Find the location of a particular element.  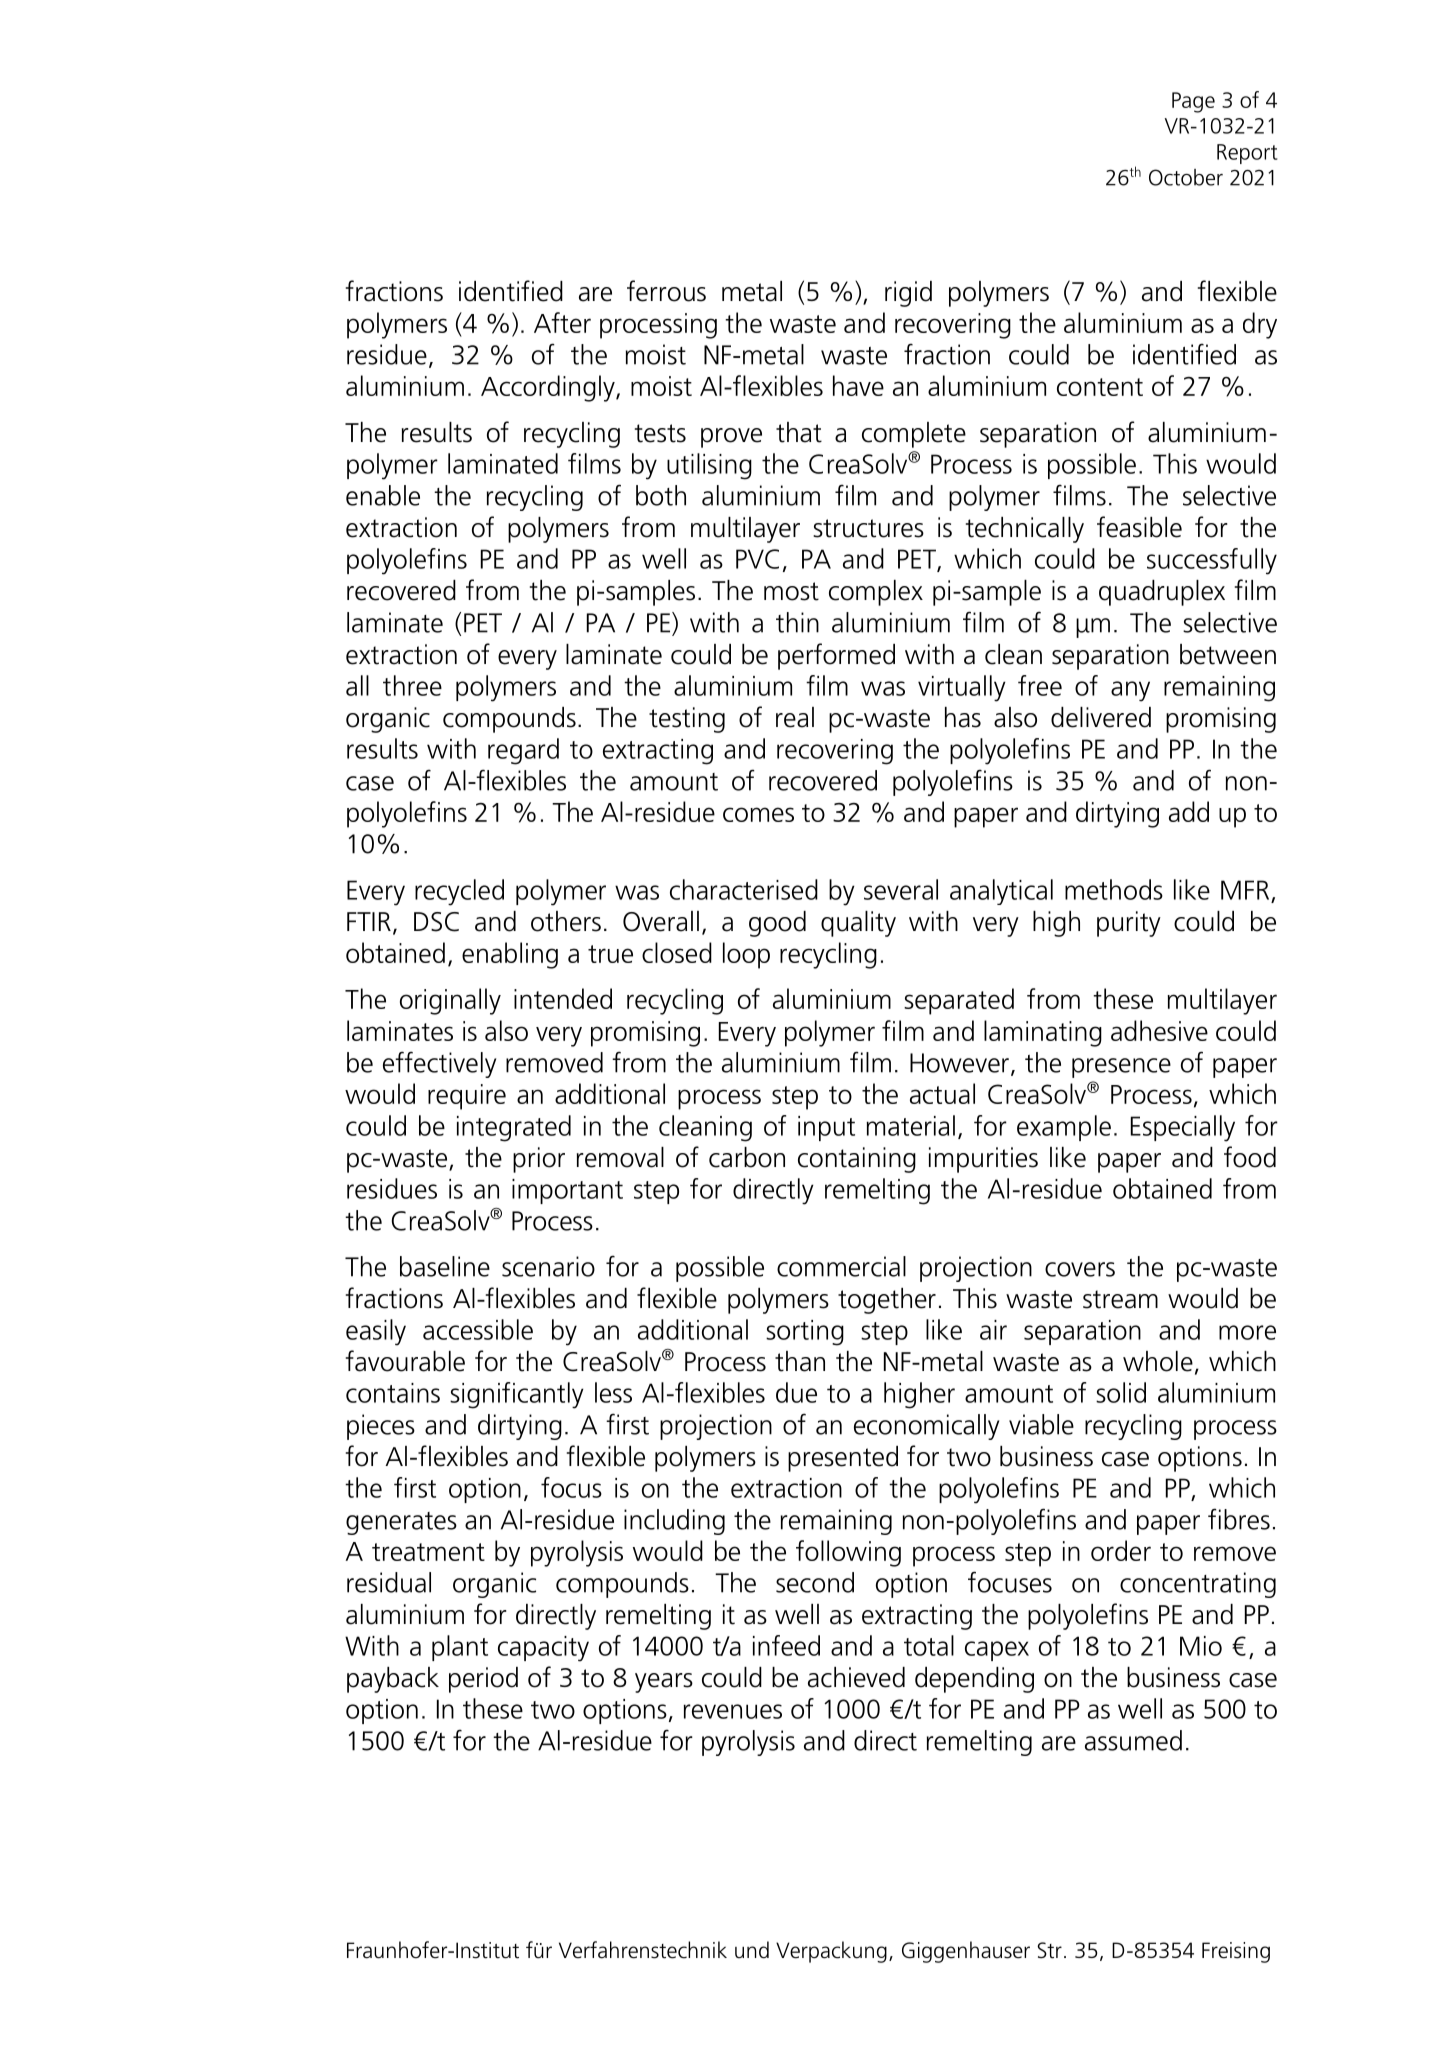

After is located at coordinates (562, 322).
